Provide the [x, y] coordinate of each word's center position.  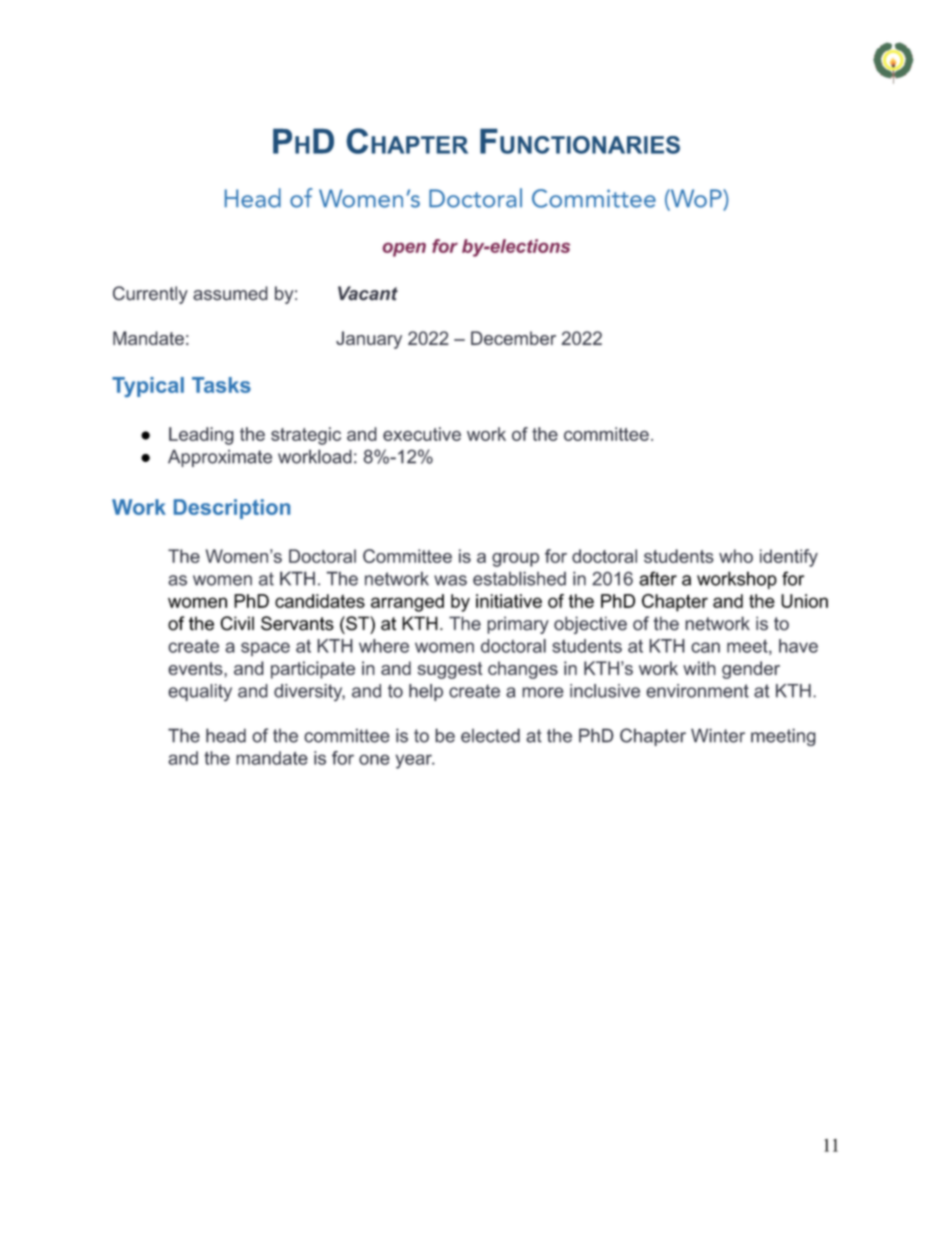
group [515, 560]
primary [518, 625]
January [369, 340]
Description [232, 509]
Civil [237, 623]
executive [422, 434]
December [513, 338]
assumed [230, 293]
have [798, 646]
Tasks [221, 385]
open [404, 249]
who [736, 556]
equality [200, 693]
